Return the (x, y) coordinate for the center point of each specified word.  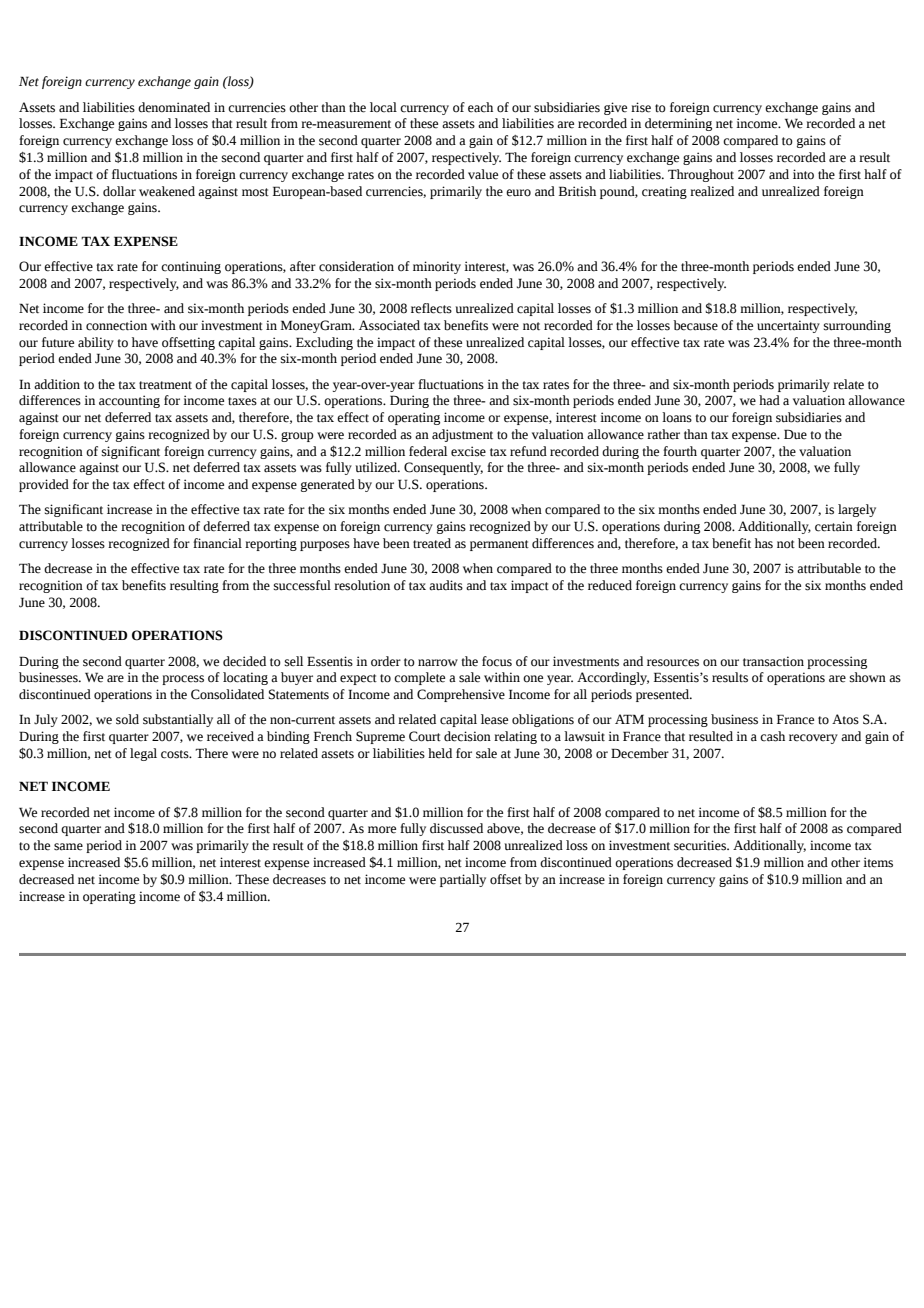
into (803, 174)
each (480, 107)
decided (244, 661)
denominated (174, 107)
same (68, 847)
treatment (165, 385)
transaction (773, 661)
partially (463, 880)
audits (446, 585)
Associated (389, 325)
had (769, 400)
